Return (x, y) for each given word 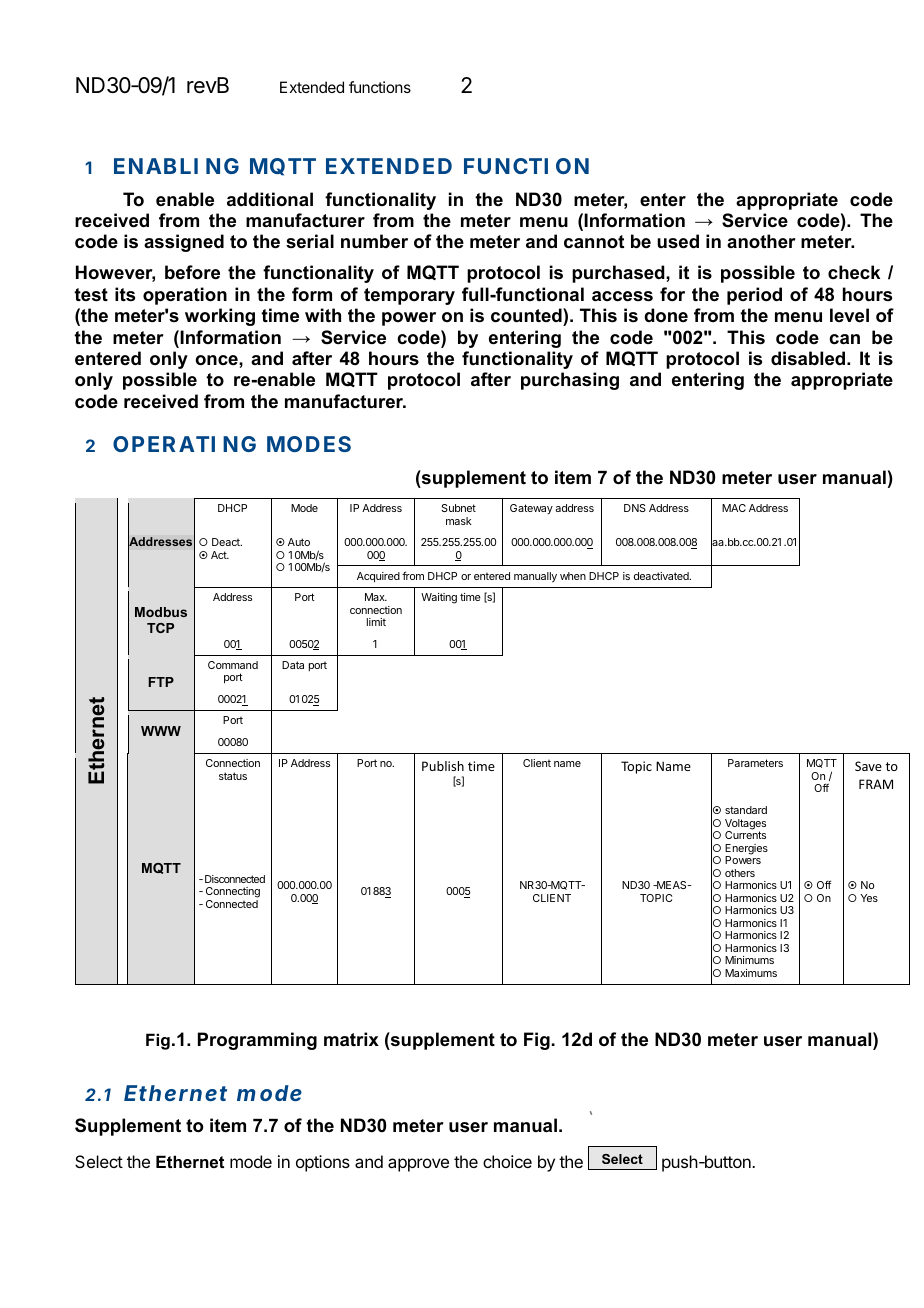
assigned (184, 243)
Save (868, 766)
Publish (443, 766)
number (374, 241)
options (323, 1163)
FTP (161, 682)
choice (507, 1161)
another (761, 241)
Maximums (751, 973)
